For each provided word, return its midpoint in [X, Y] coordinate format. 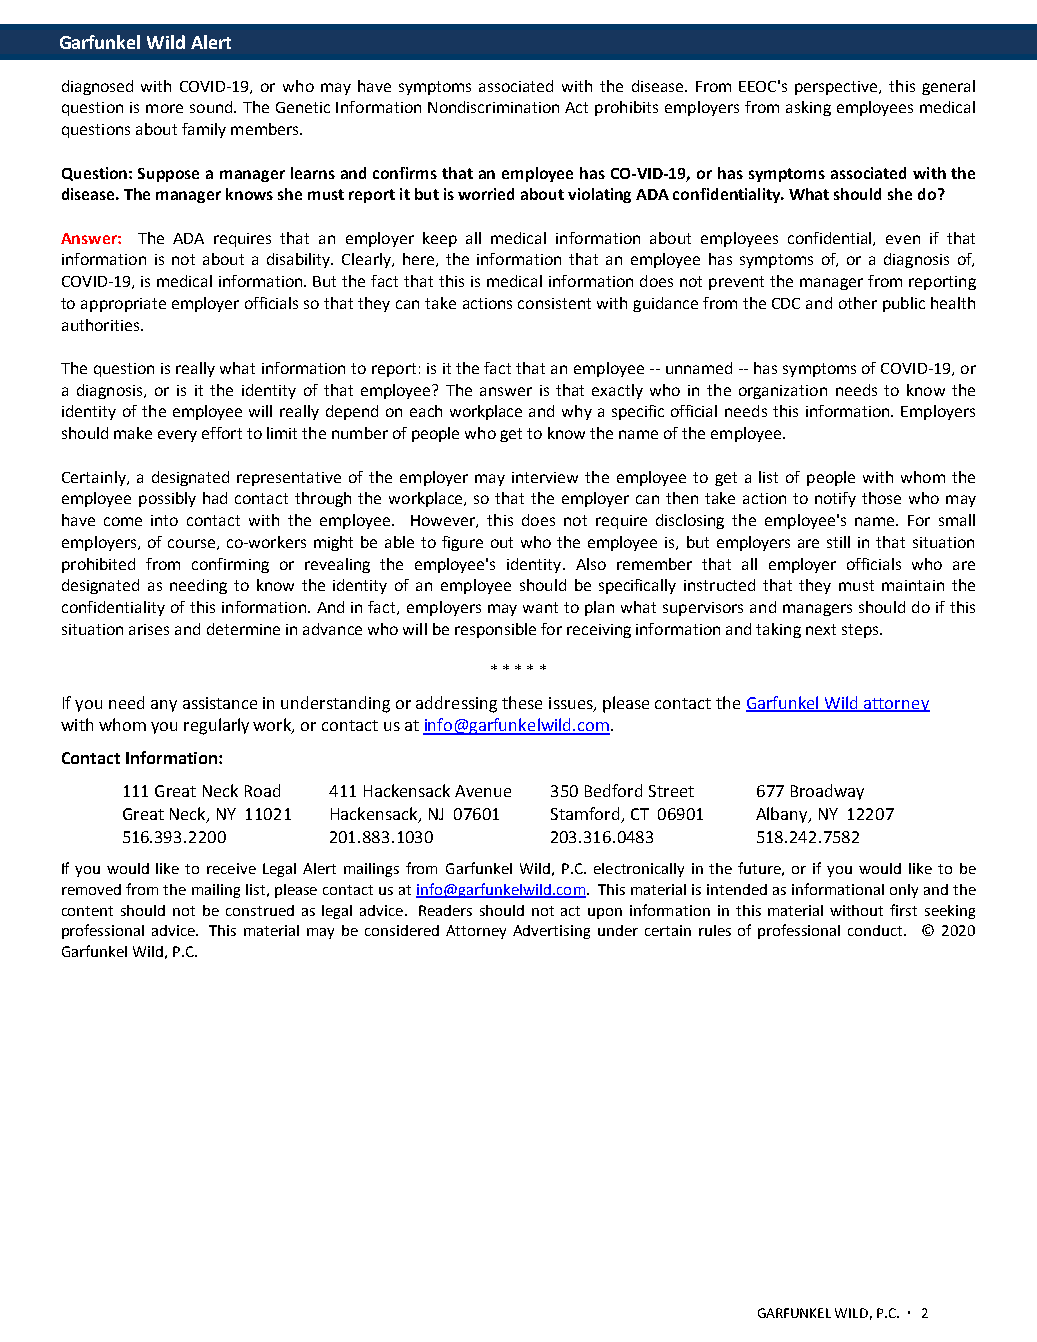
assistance [220, 703]
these [522, 702]
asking [808, 108]
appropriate [123, 305]
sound [212, 107]
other [858, 303]
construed [260, 910]
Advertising [551, 932]
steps [861, 631]
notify [835, 499]
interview [545, 477]
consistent [554, 303]
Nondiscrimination [493, 107]
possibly [167, 499]
